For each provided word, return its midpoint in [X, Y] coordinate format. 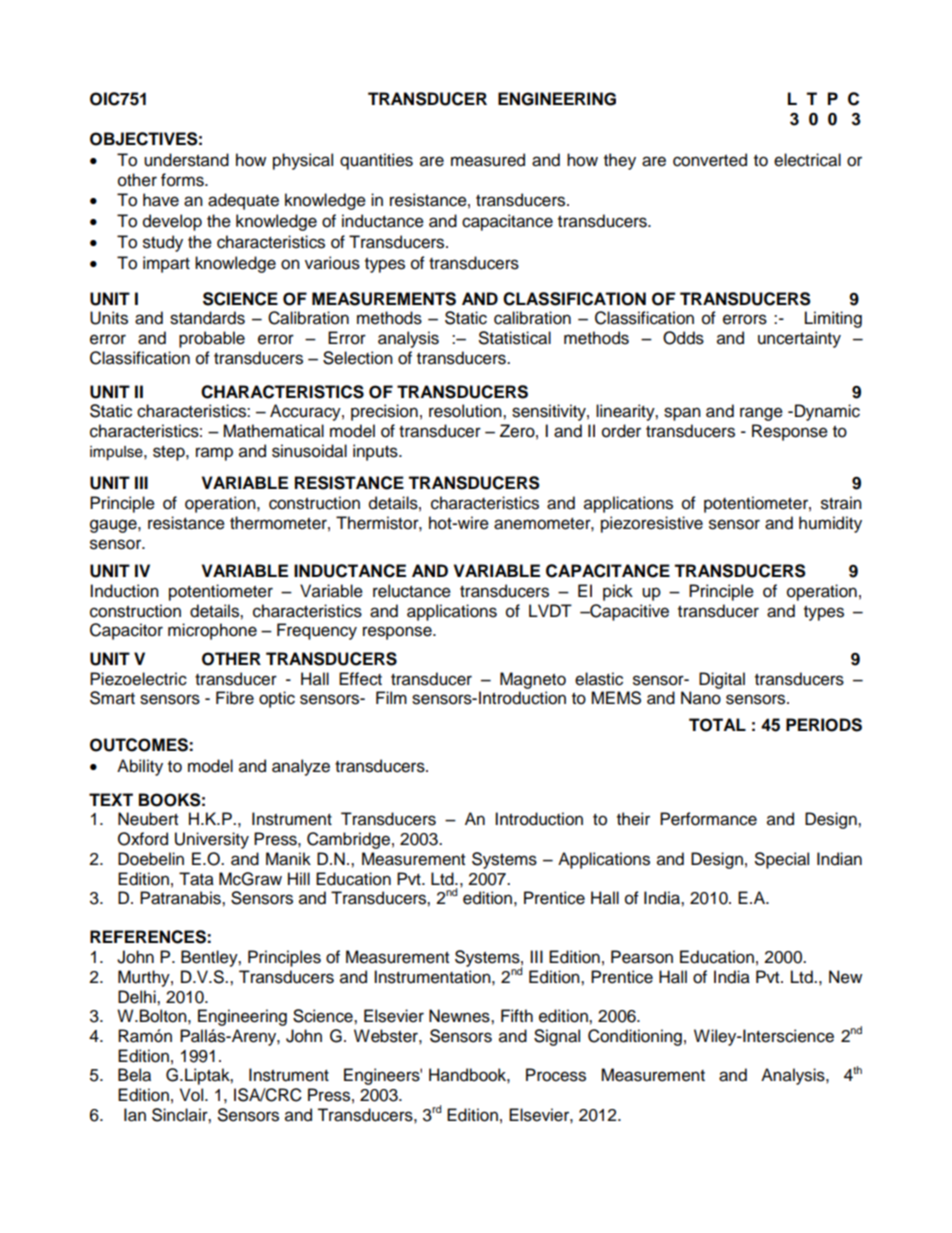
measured [488, 160]
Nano [701, 698]
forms [183, 180]
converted [710, 160]
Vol [193, 1095]
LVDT [550, 610]
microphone [212, 631]
